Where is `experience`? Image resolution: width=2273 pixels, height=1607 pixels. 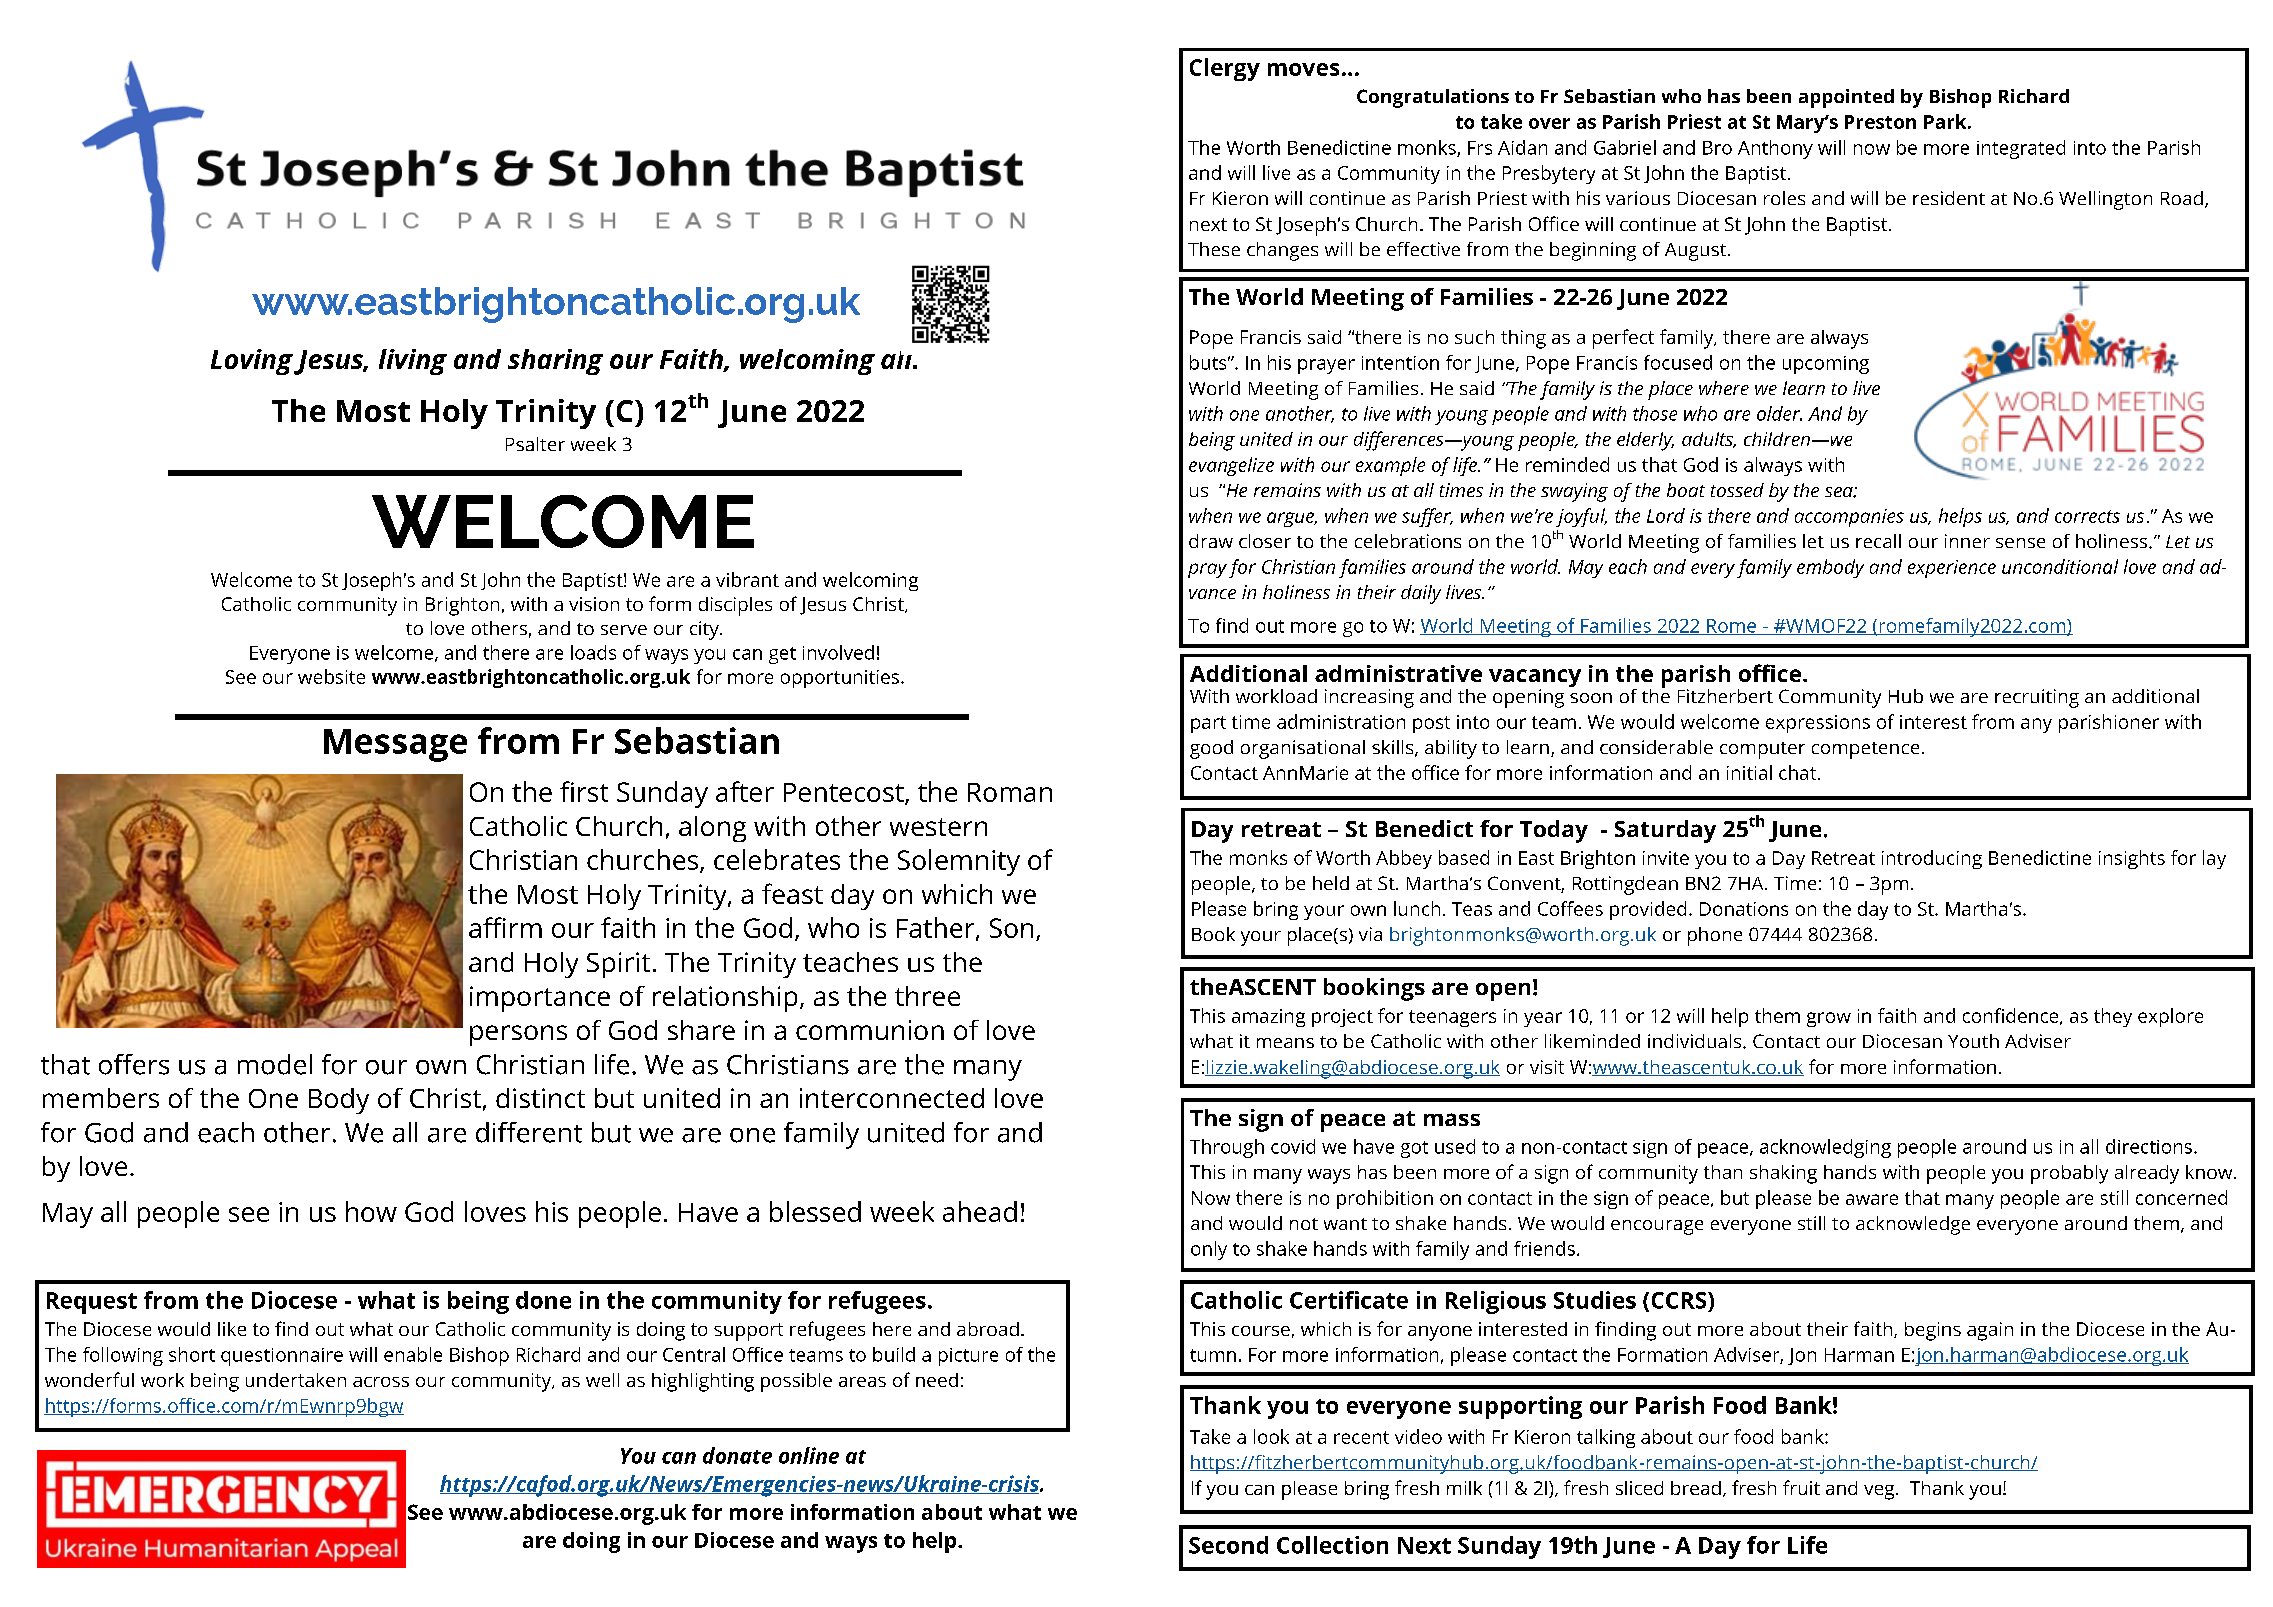
experience is located at coordinates (1952, 569).
